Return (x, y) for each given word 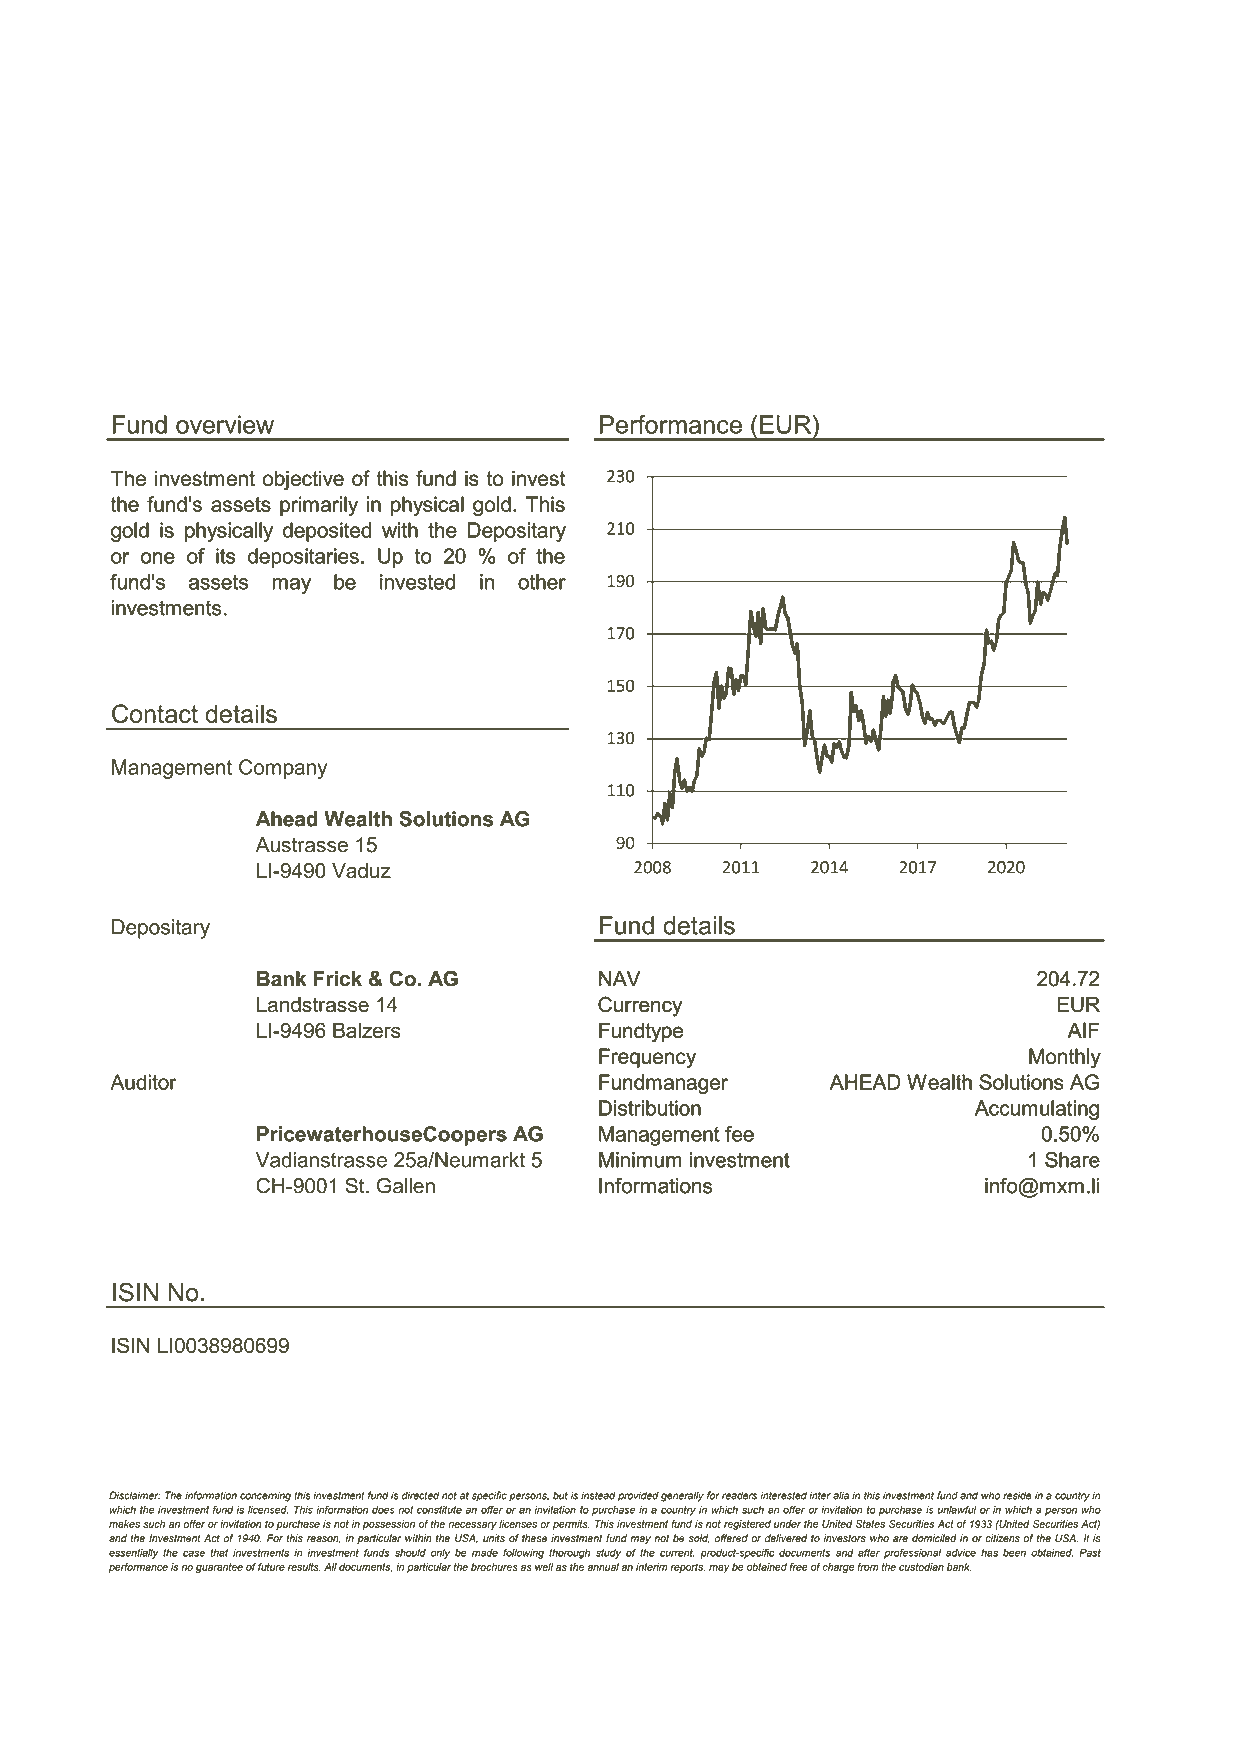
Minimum (640, 1160)
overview (225, 424)
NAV (619, 978)
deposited (327, 532)
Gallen (406, 1186)
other (542, 582)
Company (283, 769)
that (219, 1553)
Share (1072, 1160)
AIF (1083, 1030)
